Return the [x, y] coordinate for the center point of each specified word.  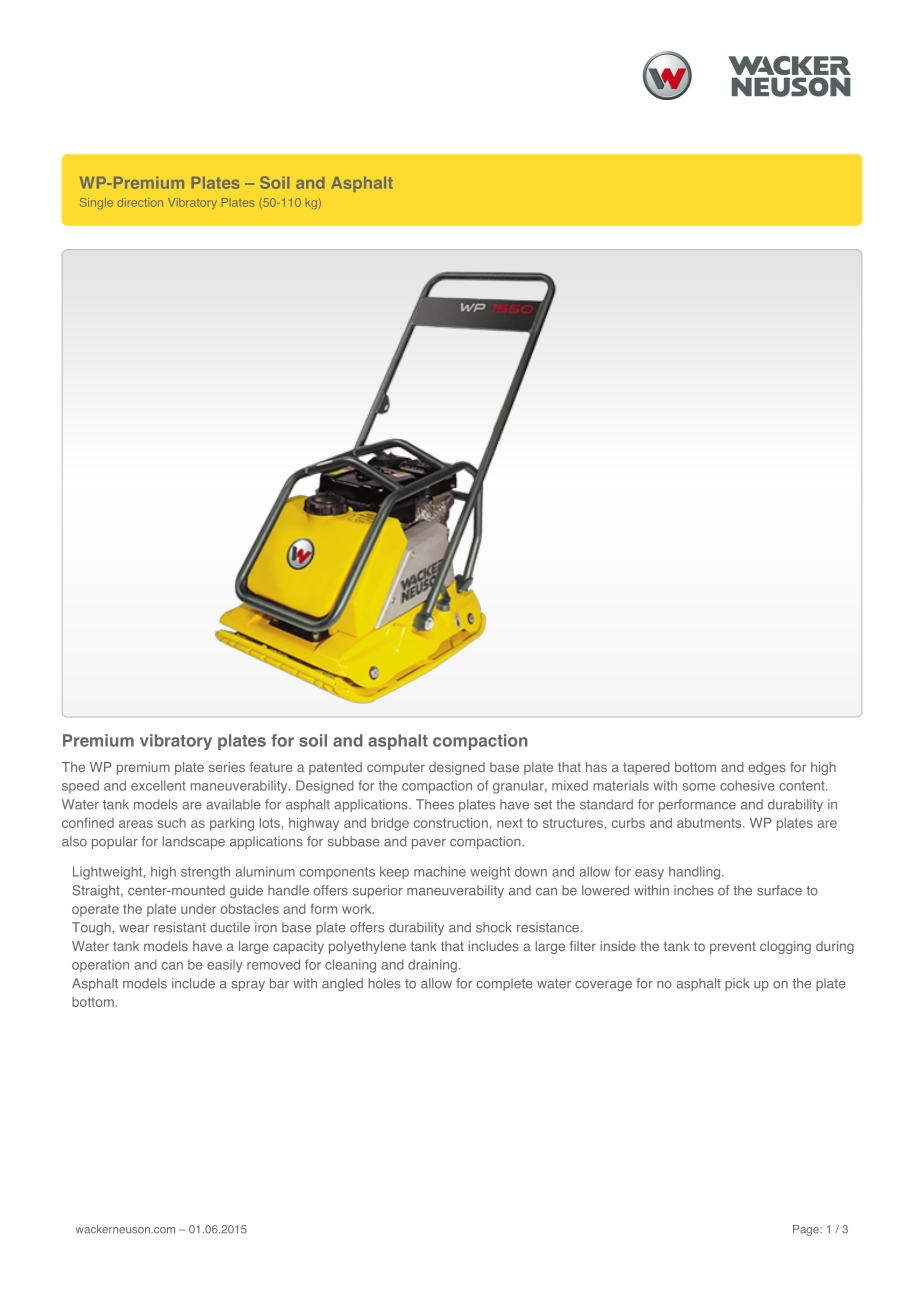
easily [225, 966]
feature [271, 767]
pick [737, 984]
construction [451, 823]
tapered [646, 768]
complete [505, 984]
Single [96, 203]
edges [767, 768]
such [172, 823]
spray [248, 986]
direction [140, 202]
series [227, 767]
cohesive [747, 785]
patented [335, 768]
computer [396, 768]
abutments [710, 823]
